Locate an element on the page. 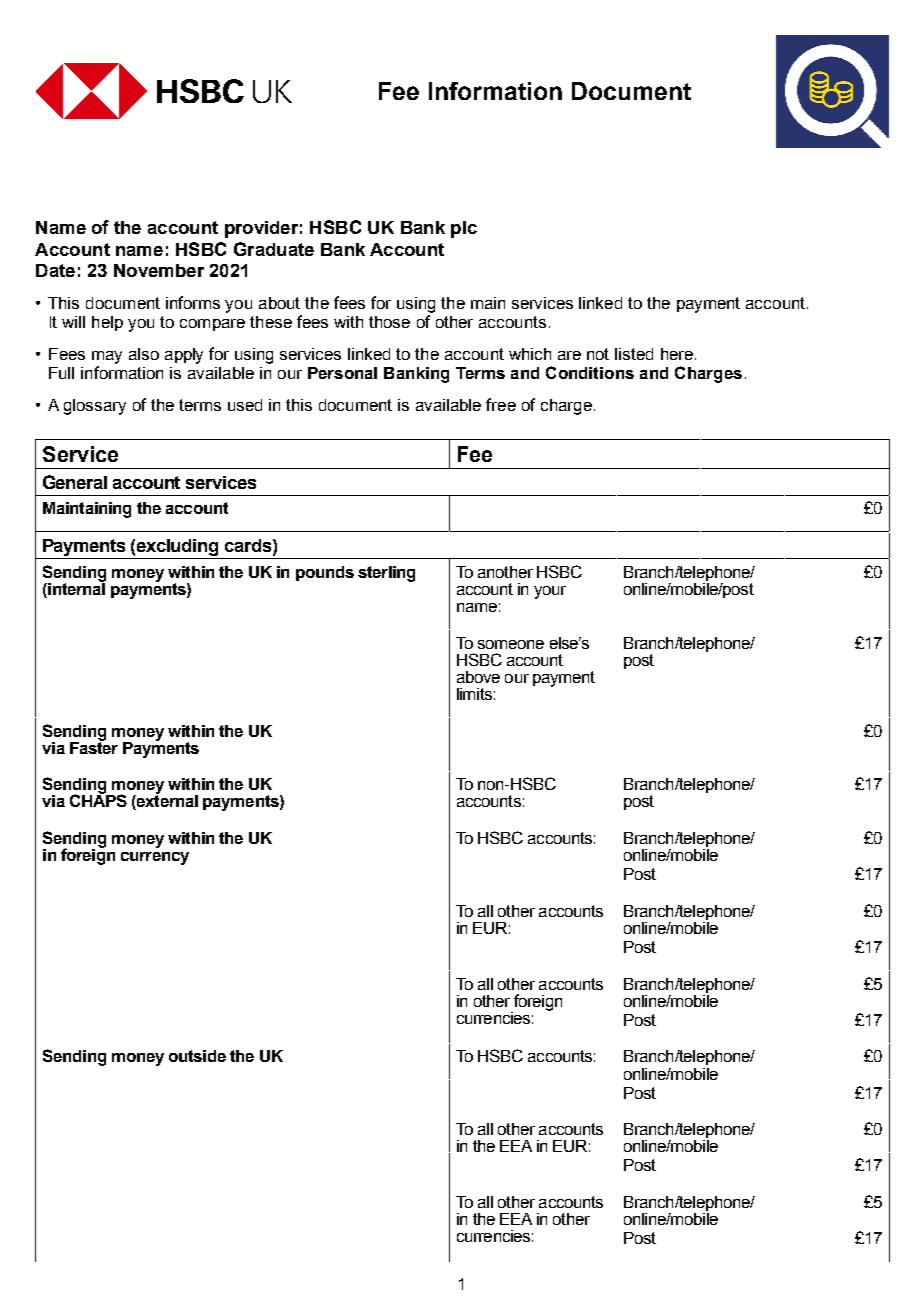  November is located at coordinates (159, 270).
